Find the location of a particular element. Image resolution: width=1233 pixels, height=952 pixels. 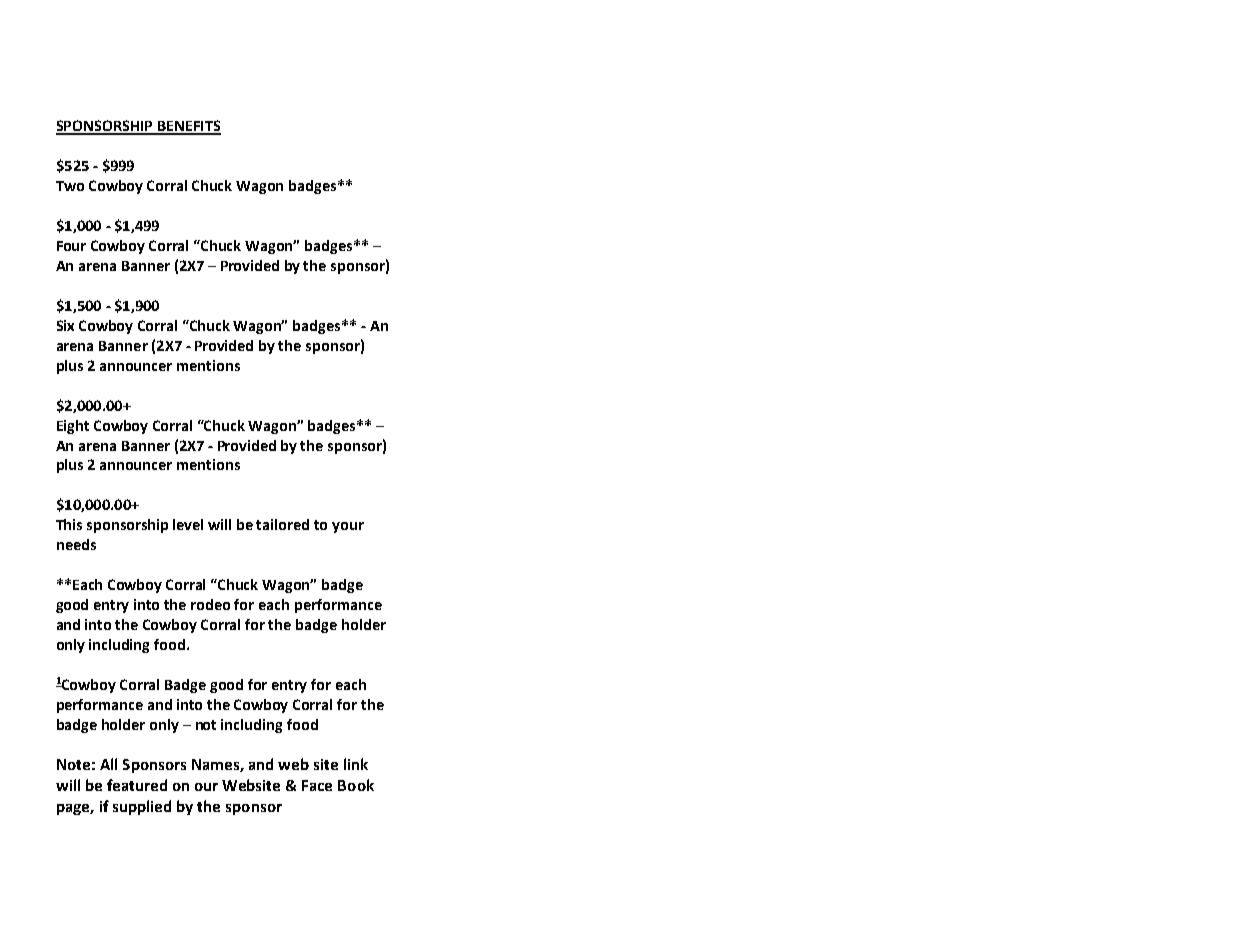

needs is located at coordinates (76, 544).
